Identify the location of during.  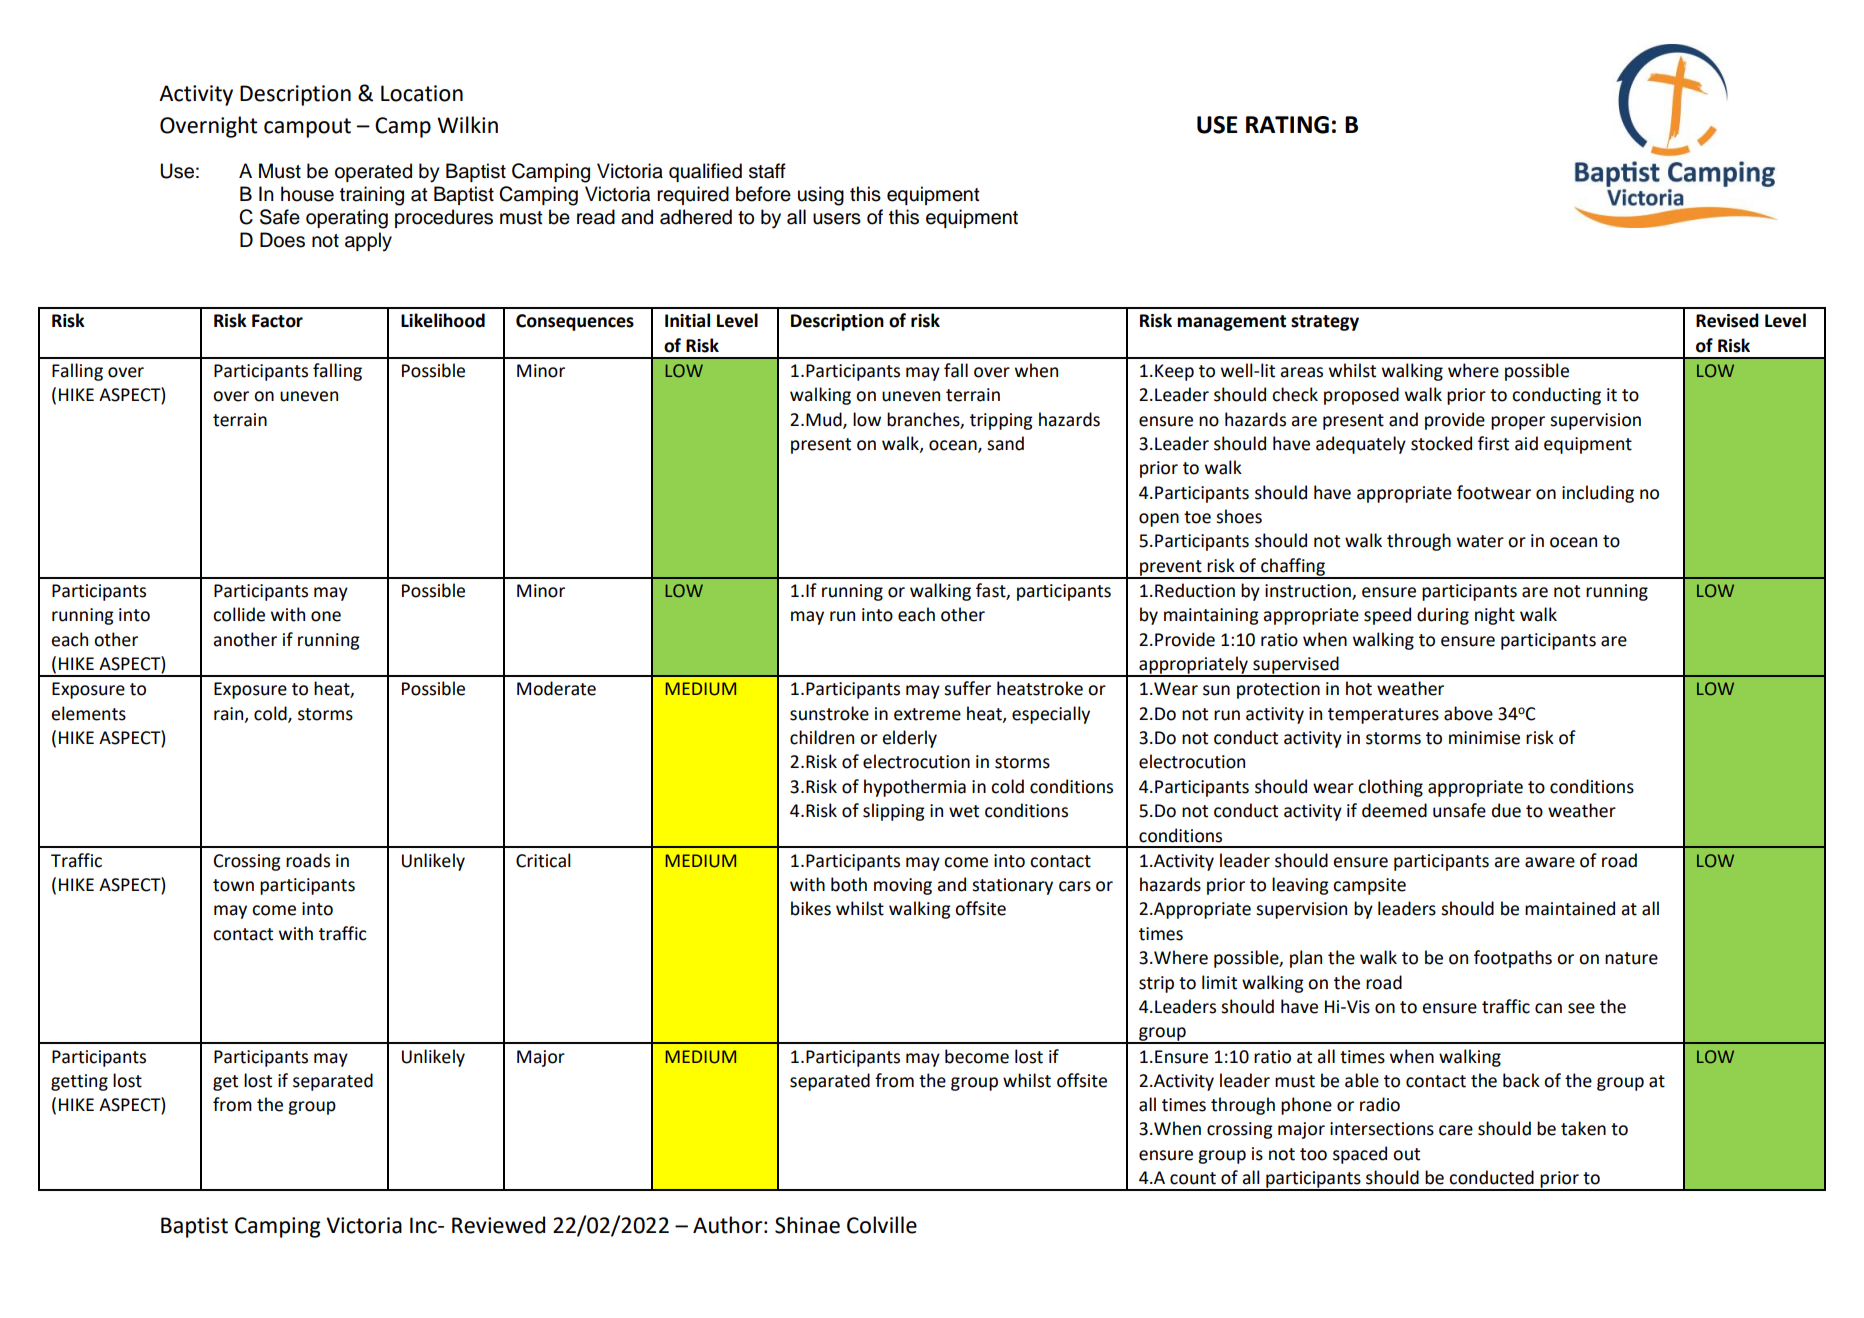
(1443, 616).
